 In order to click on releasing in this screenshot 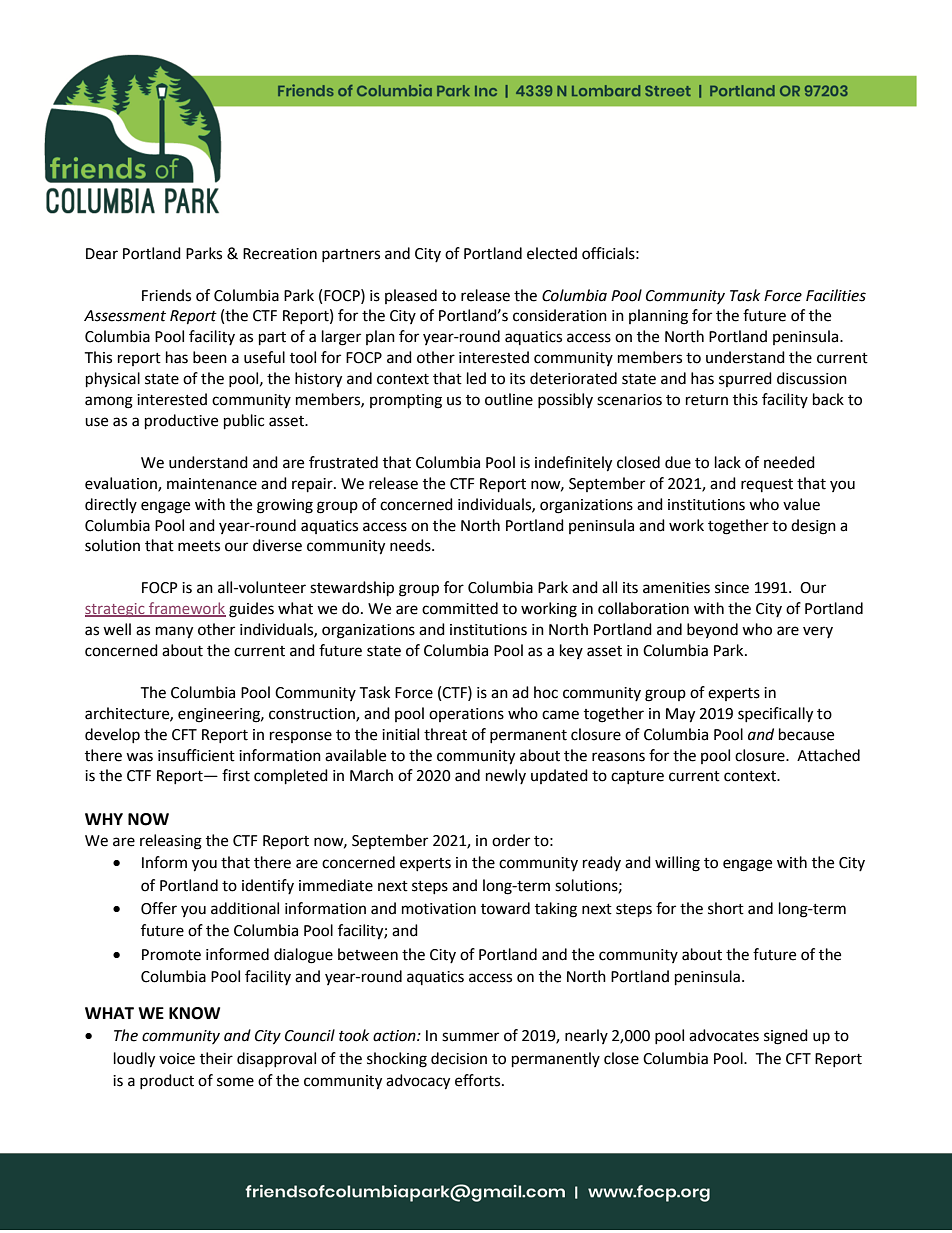, I will do `click(171, 842)`.
